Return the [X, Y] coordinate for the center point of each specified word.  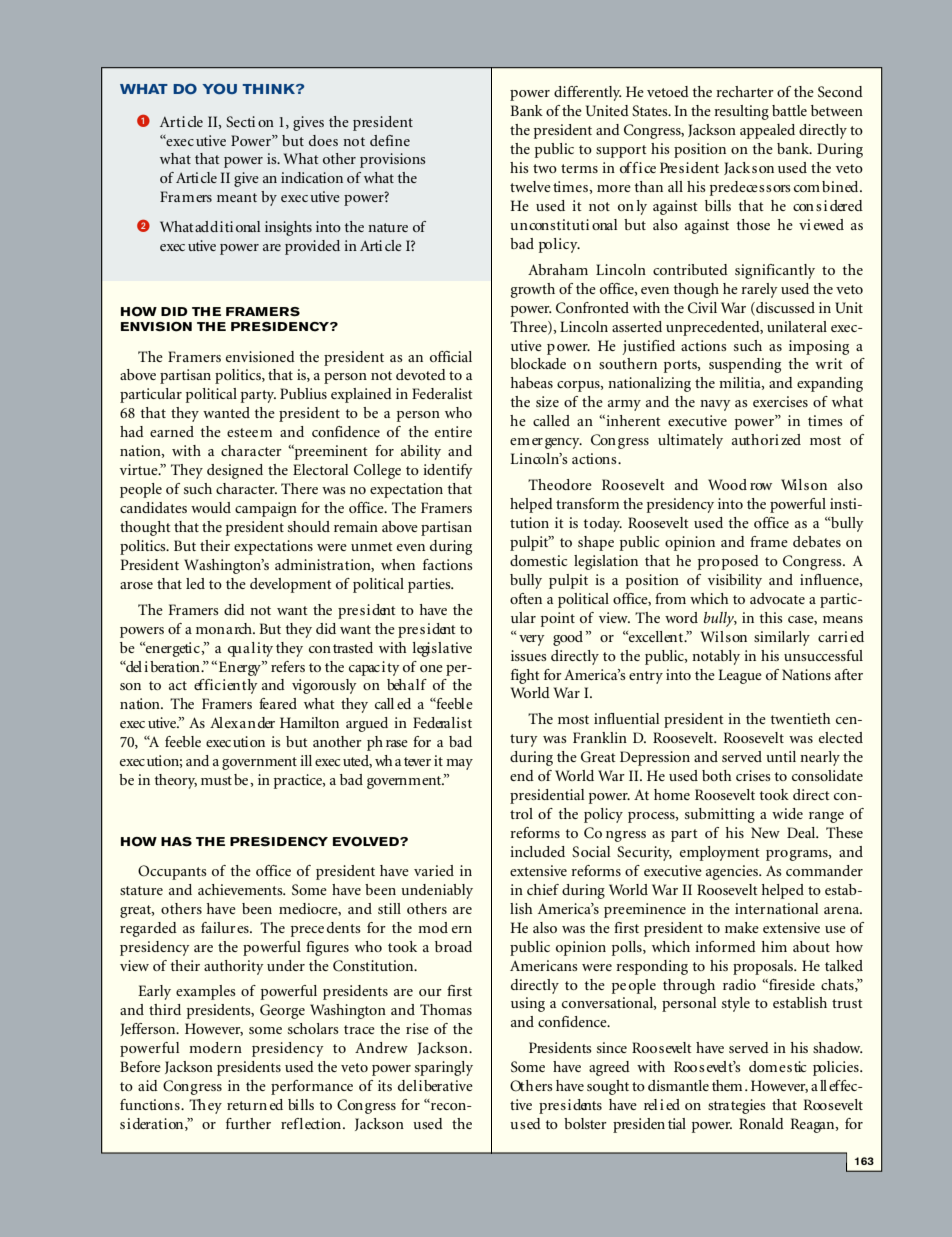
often [526, 598]
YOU [219, 88]
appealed [767, 131]
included [537, 851]
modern [215, 1047]
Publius [303, 393]
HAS [176, 842]
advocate [777, 598]
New [765, 832]
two [545, 168]
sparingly [444, 1068]
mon [210, 630]
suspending [745, 365]
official [451, 356]
